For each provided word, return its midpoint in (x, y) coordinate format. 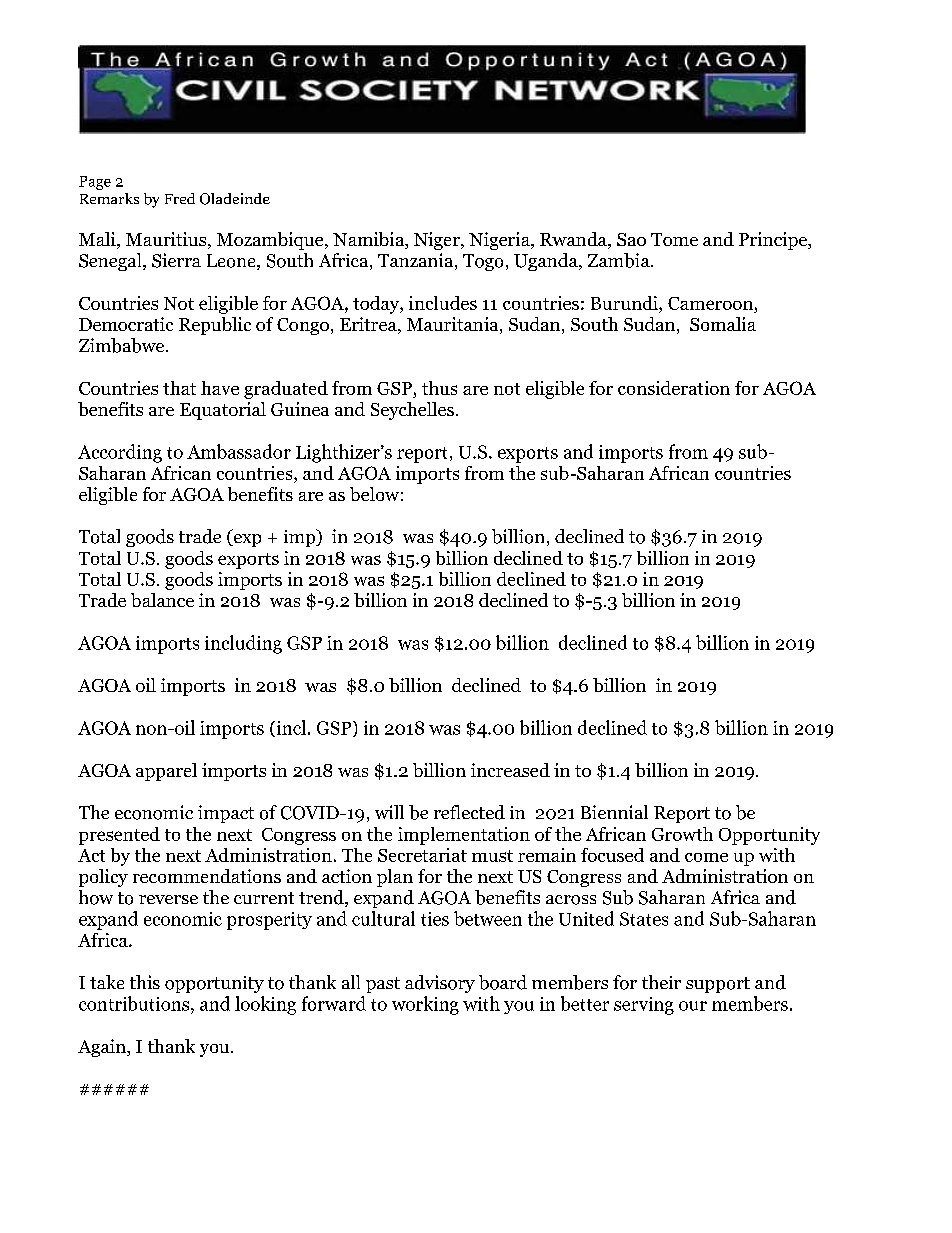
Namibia (370, 240)
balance (162, 600)
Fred (180, 198)
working (425, 1005)
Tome (674, 239)
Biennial (614, 812)
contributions (135, 1003)
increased (510, 770)
